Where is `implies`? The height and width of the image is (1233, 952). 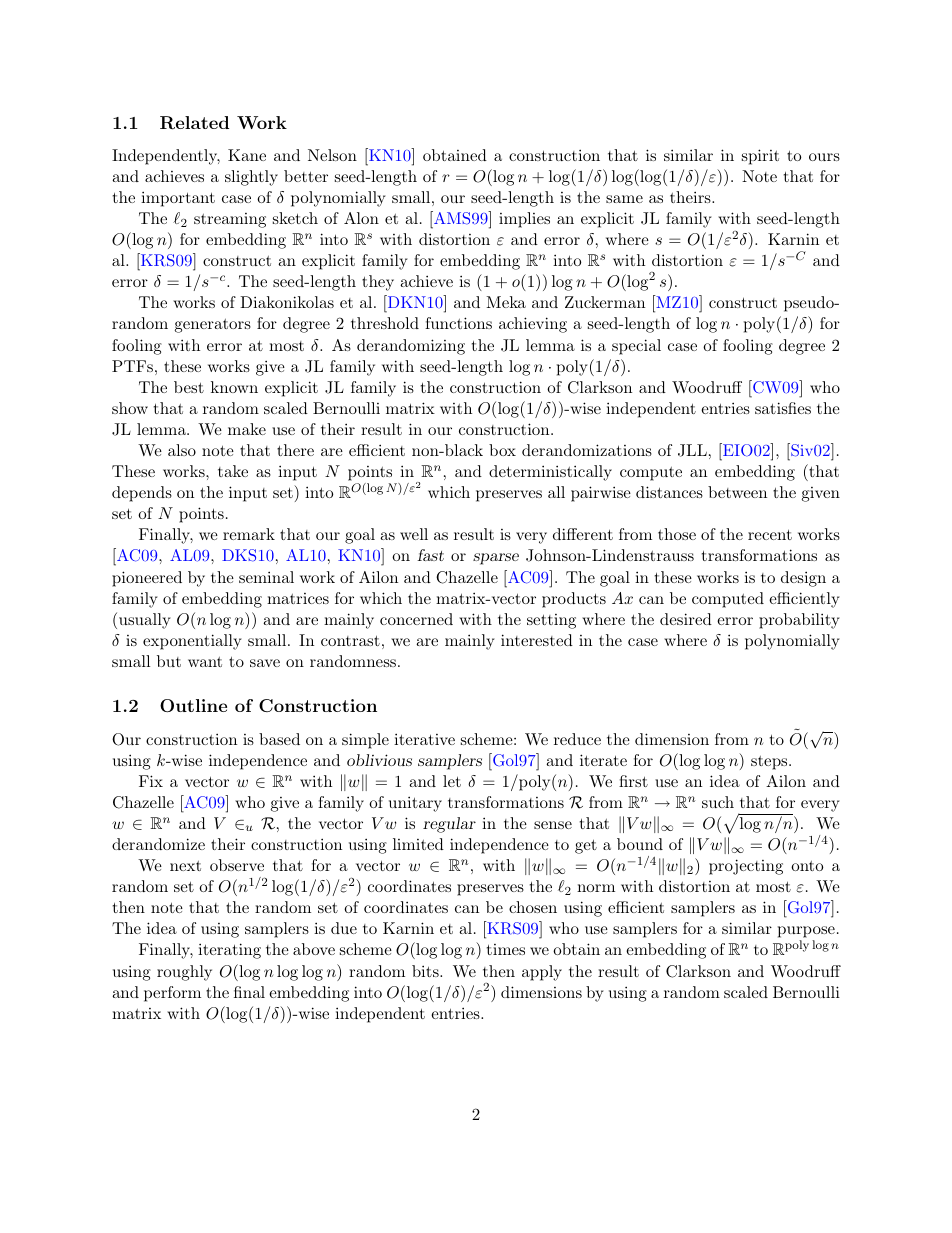 implies is located at coordinates (524, 220).
